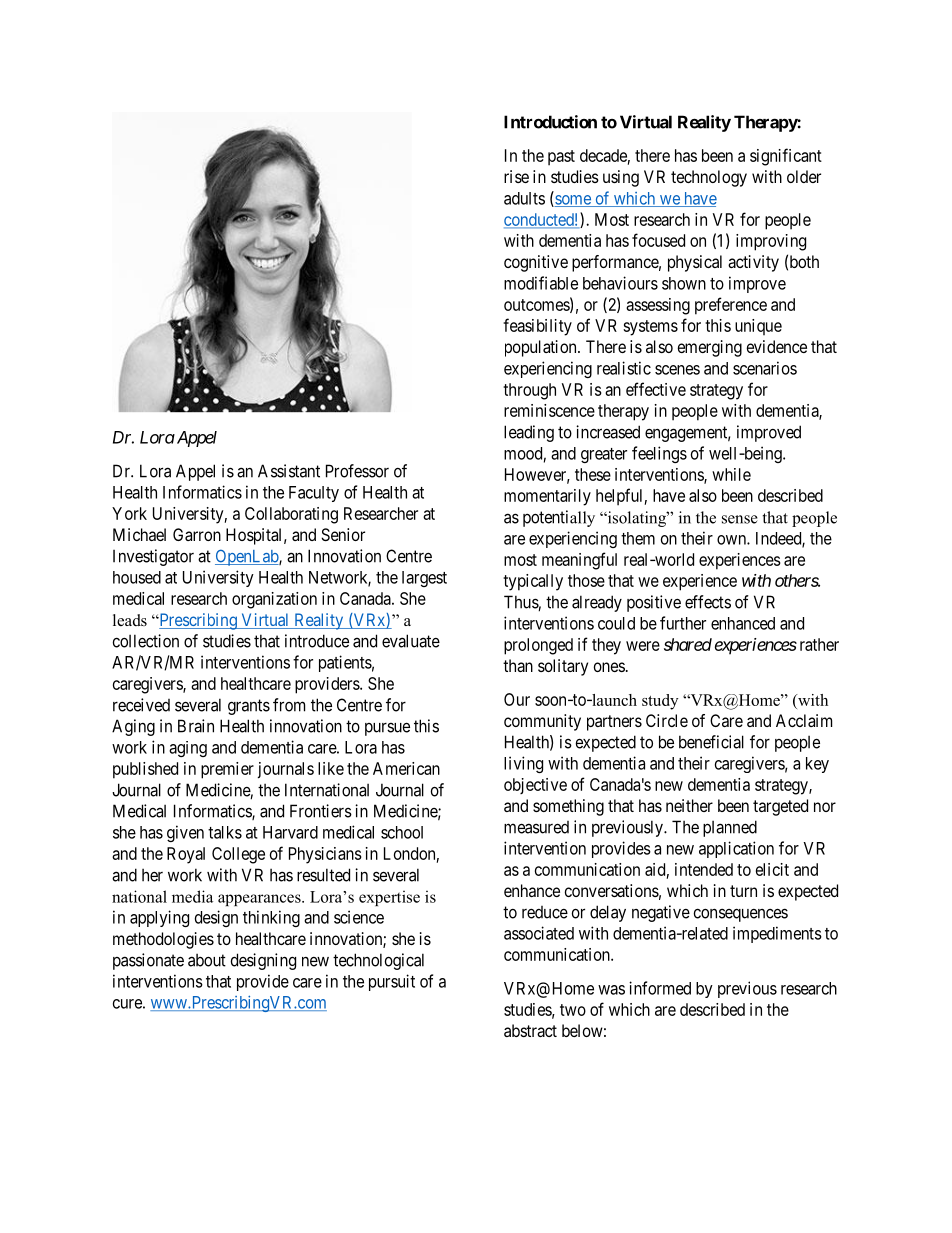 The height and width of the document is (1233, 952). What do you see at coordinates (660, 988) in the document?
I see `informed` at bounding box center [660, 988].
